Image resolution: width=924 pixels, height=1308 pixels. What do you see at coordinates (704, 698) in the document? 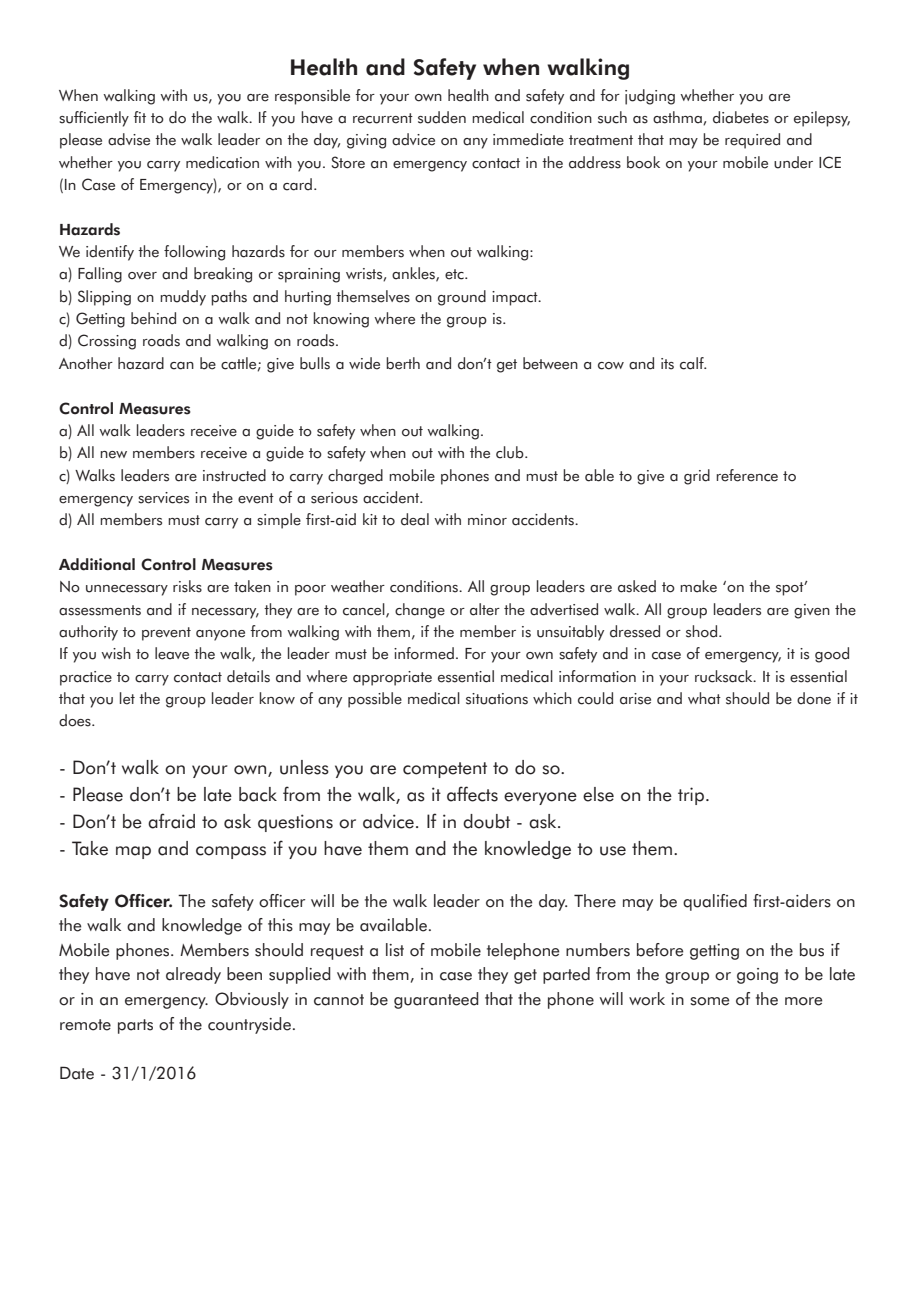
I see `what` at bounding box center [704, 698].
